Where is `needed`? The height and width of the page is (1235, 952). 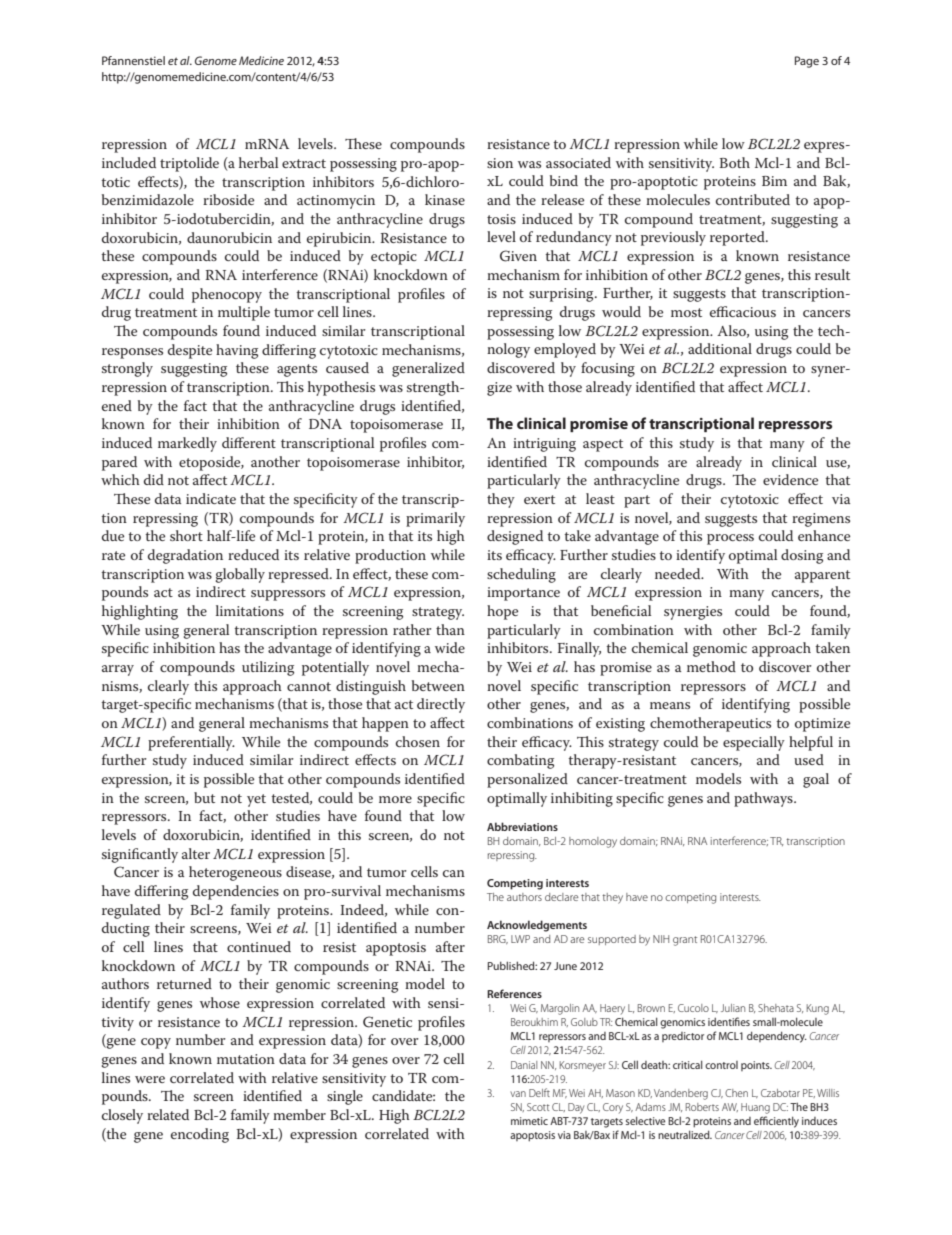
needed is located at coordinates (679, 573).
